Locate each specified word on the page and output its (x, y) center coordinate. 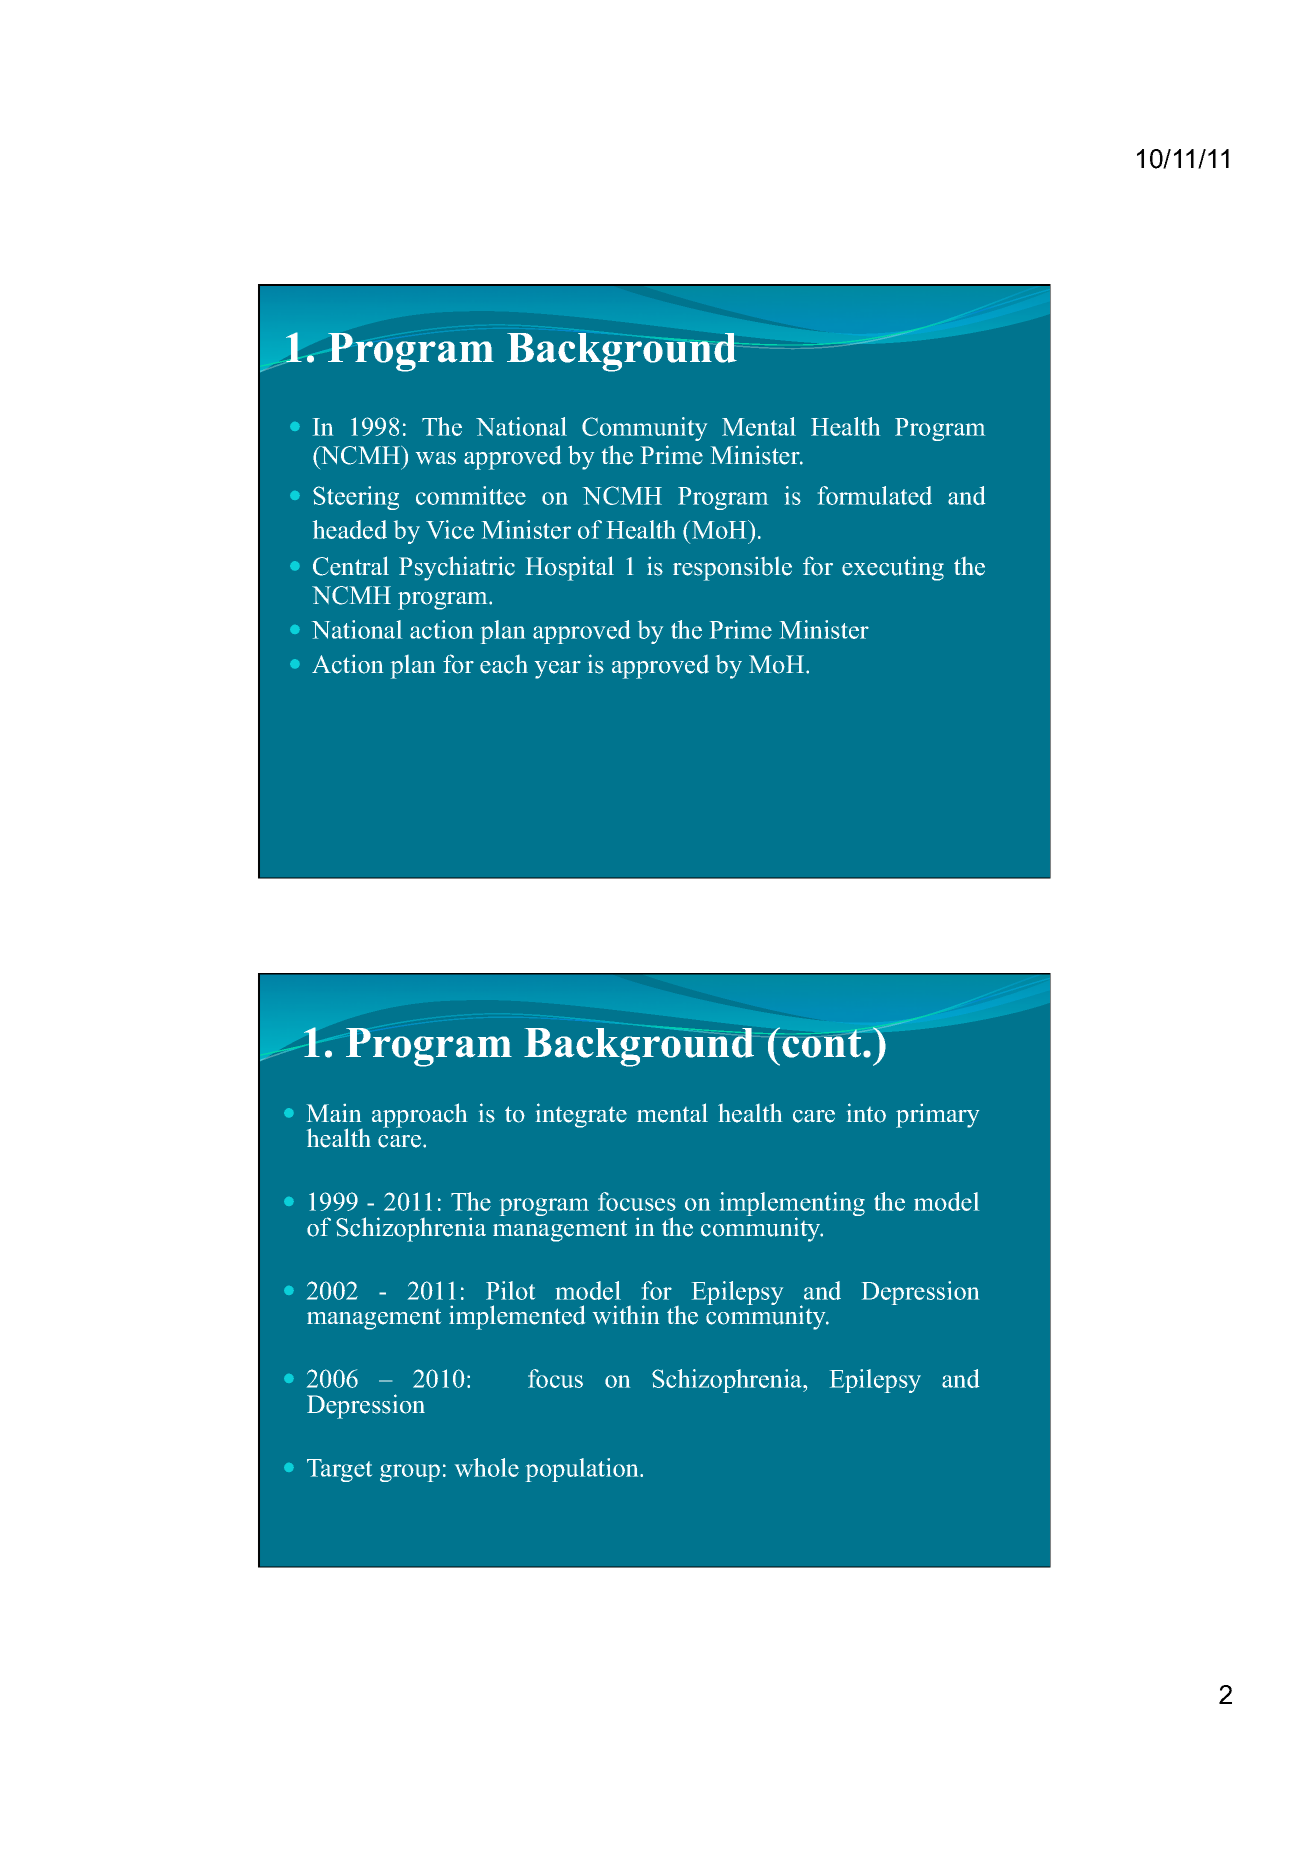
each (504, 664)
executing (893, 568)
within (626, 1315)
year (558, 670)
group (410, 1473)
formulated (875, 495)
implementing (792, 1205)
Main (334, 1113)
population (583, 1470)
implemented (517, 1317)
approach (419, 1115)
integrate (581, 1115)
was (436, 458)
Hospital (570, 568)
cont (823, 1043)
